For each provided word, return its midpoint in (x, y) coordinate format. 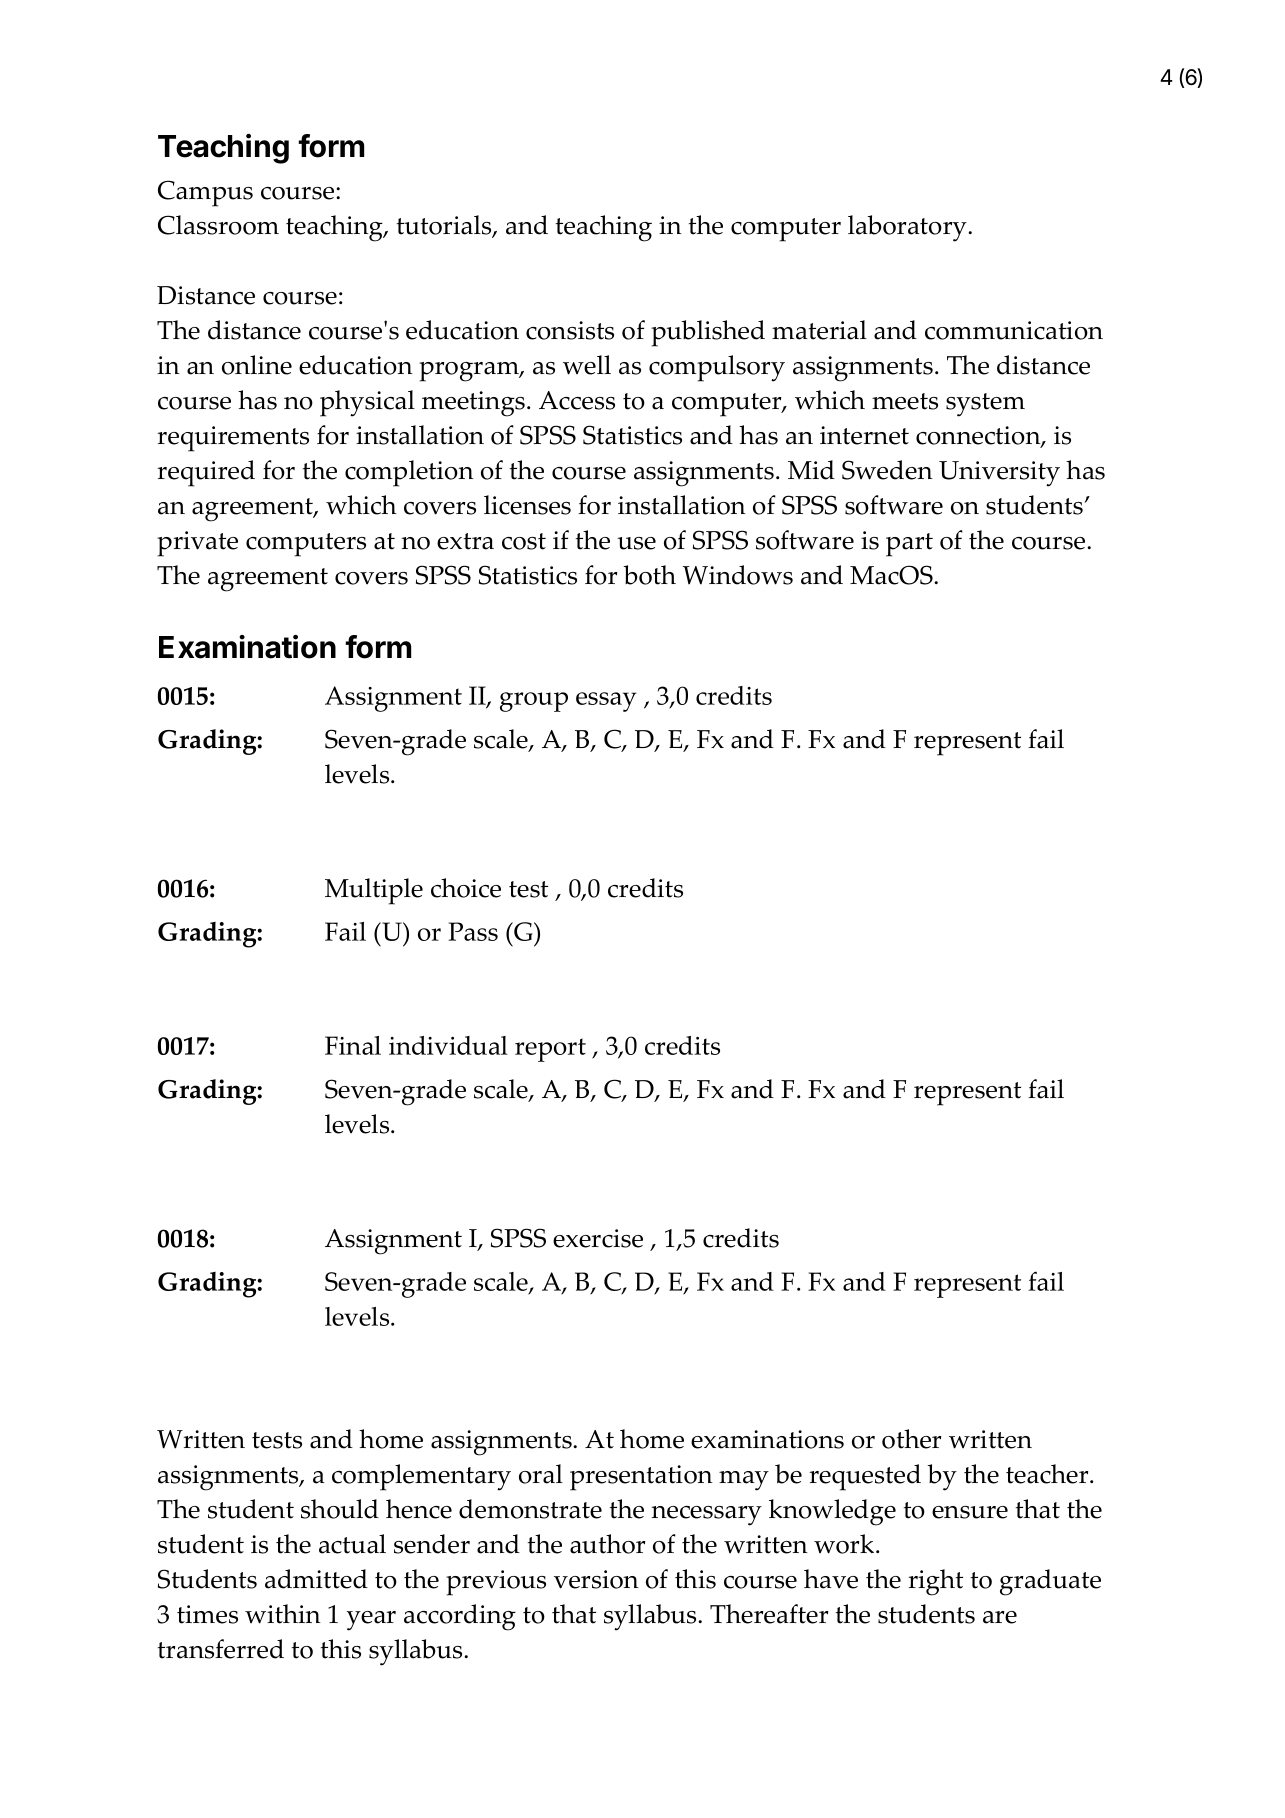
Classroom (218, 225)
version (596, 1579)
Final (353, 1045)
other (911, 1439)
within (283, 1614)
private (197, 544)
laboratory (908, 228)
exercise (598, 1238)
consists (570, 330)
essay (606, 702)
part (909, 545)
